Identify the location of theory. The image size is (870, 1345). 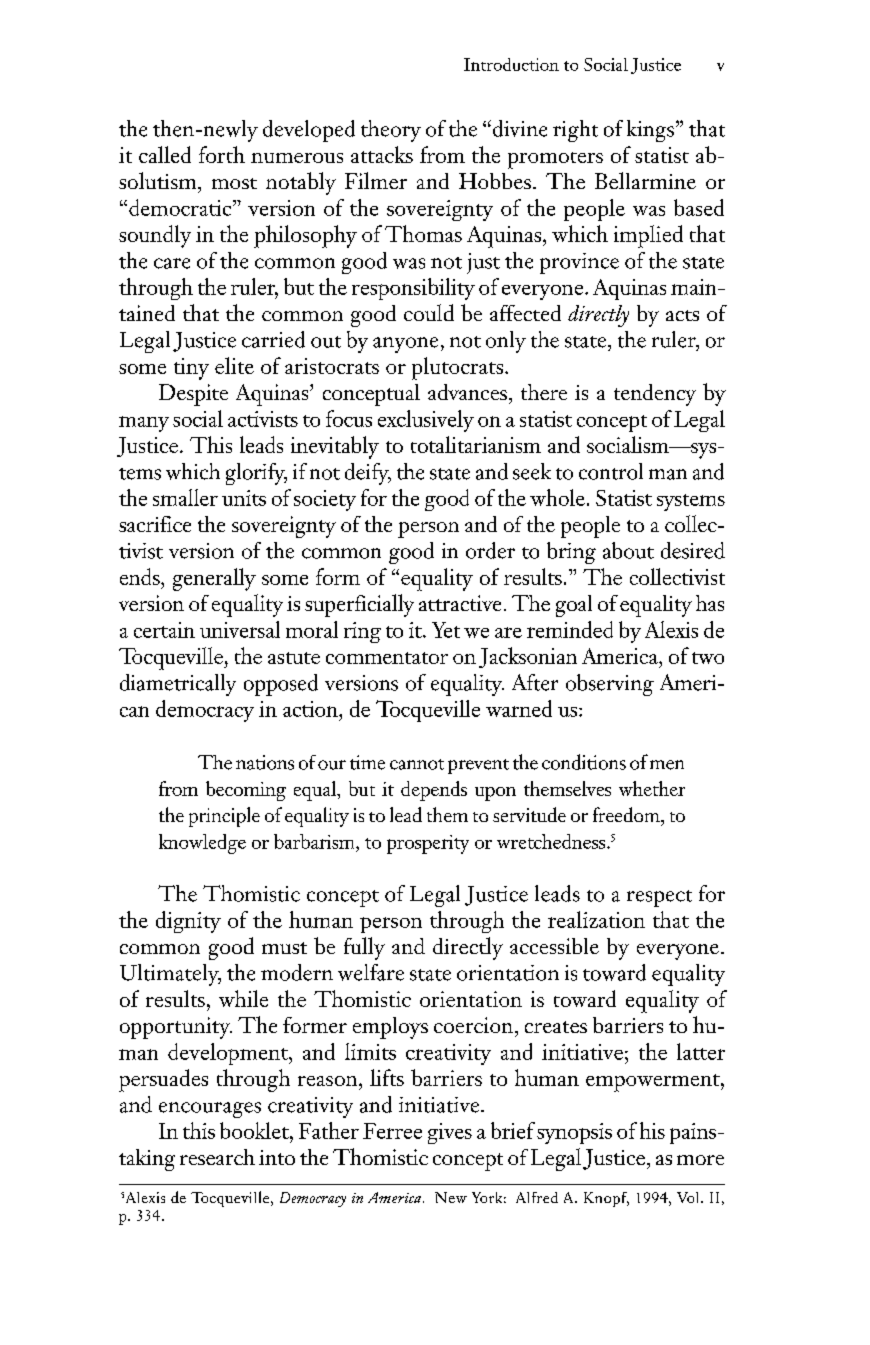
(391, 131).
